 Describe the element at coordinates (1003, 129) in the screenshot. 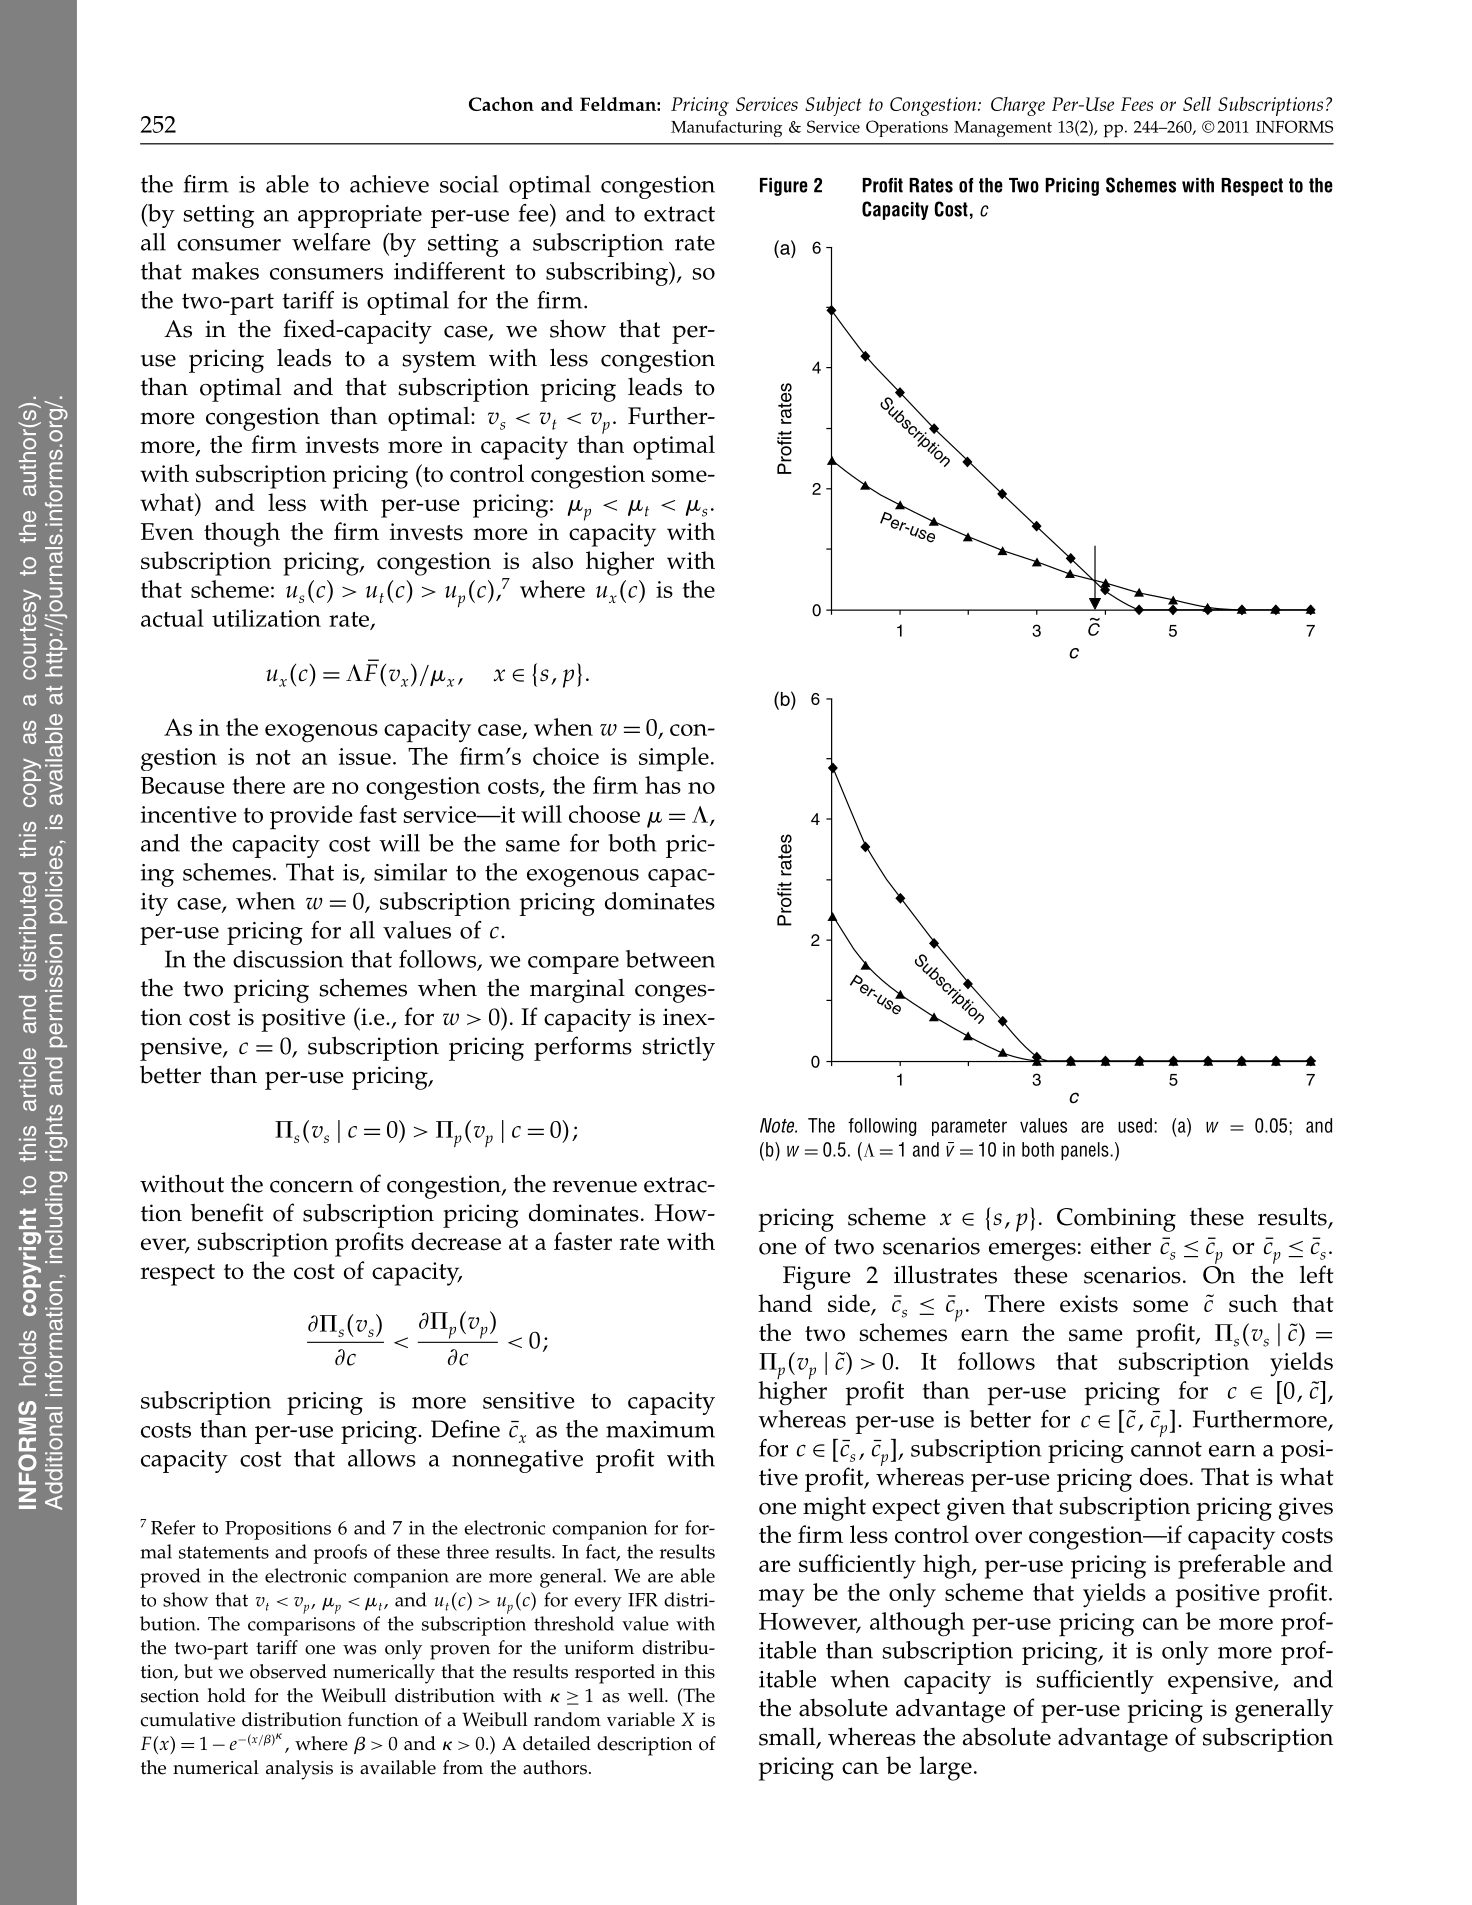

I see `Management` at that location.
